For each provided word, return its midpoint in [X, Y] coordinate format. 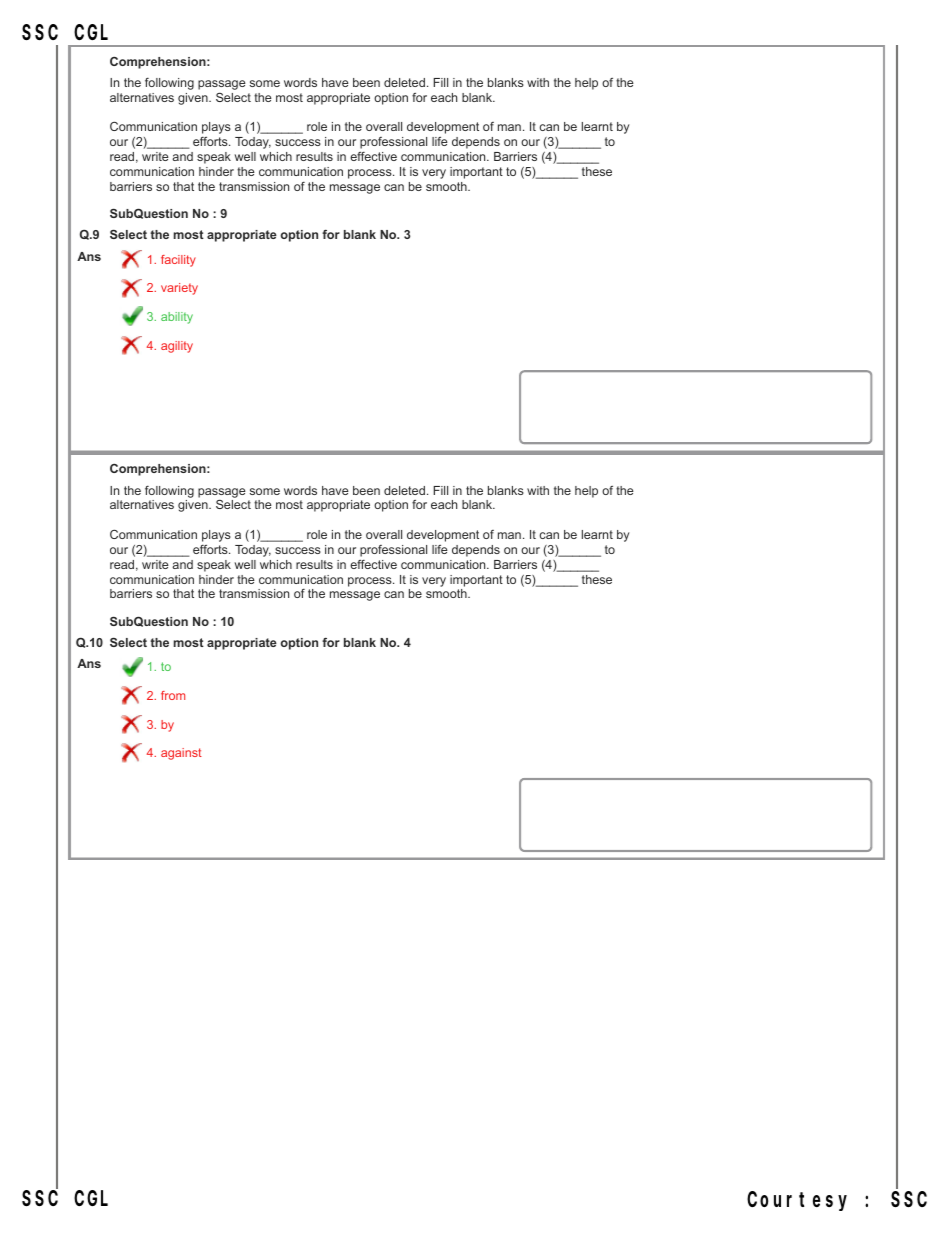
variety [179, 289]
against [181, 754]
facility [178, 261]
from [173, 695]
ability [177, 318]
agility [177, 347]
